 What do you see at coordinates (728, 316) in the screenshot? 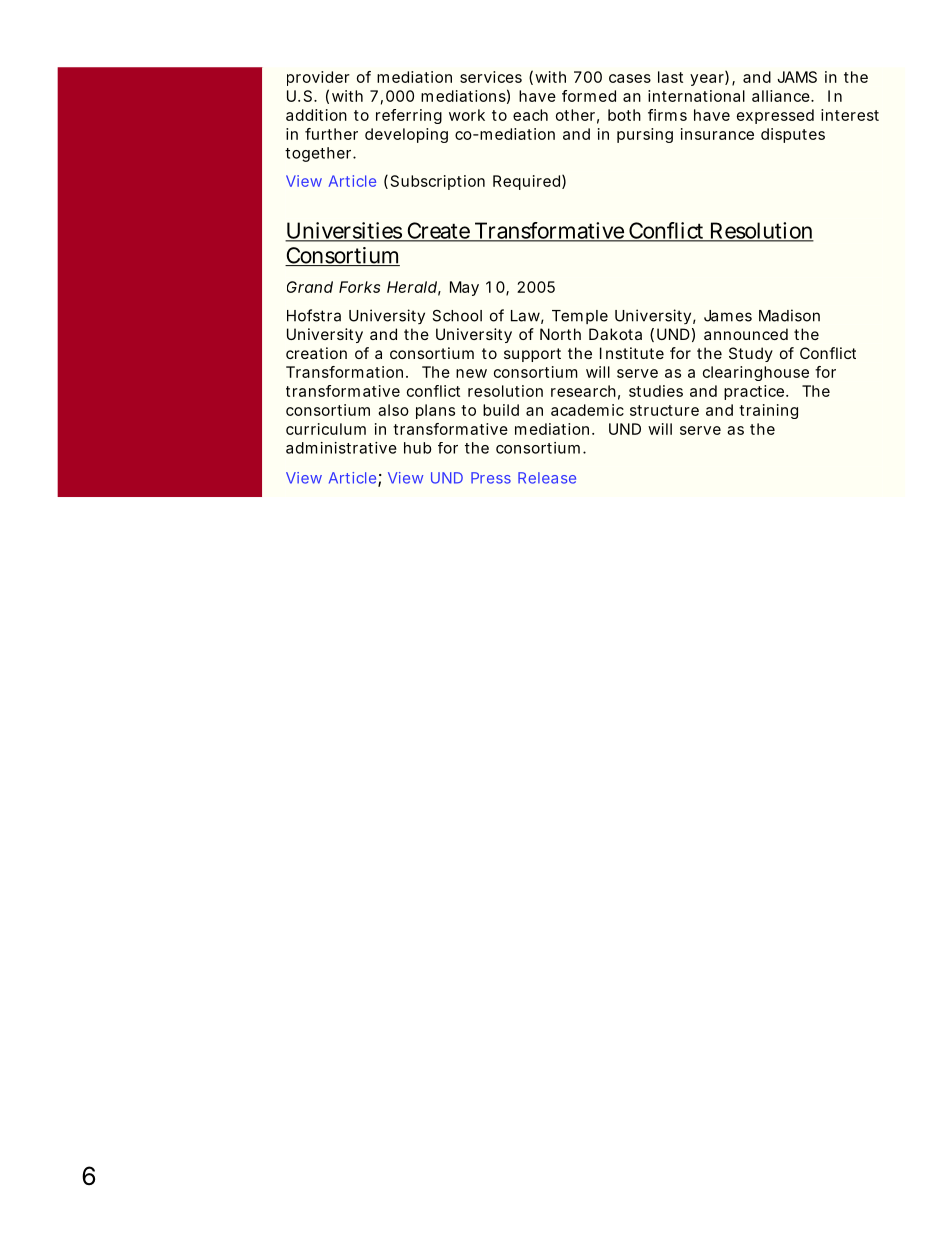
I see `James` at bounding box center [728, 316].
